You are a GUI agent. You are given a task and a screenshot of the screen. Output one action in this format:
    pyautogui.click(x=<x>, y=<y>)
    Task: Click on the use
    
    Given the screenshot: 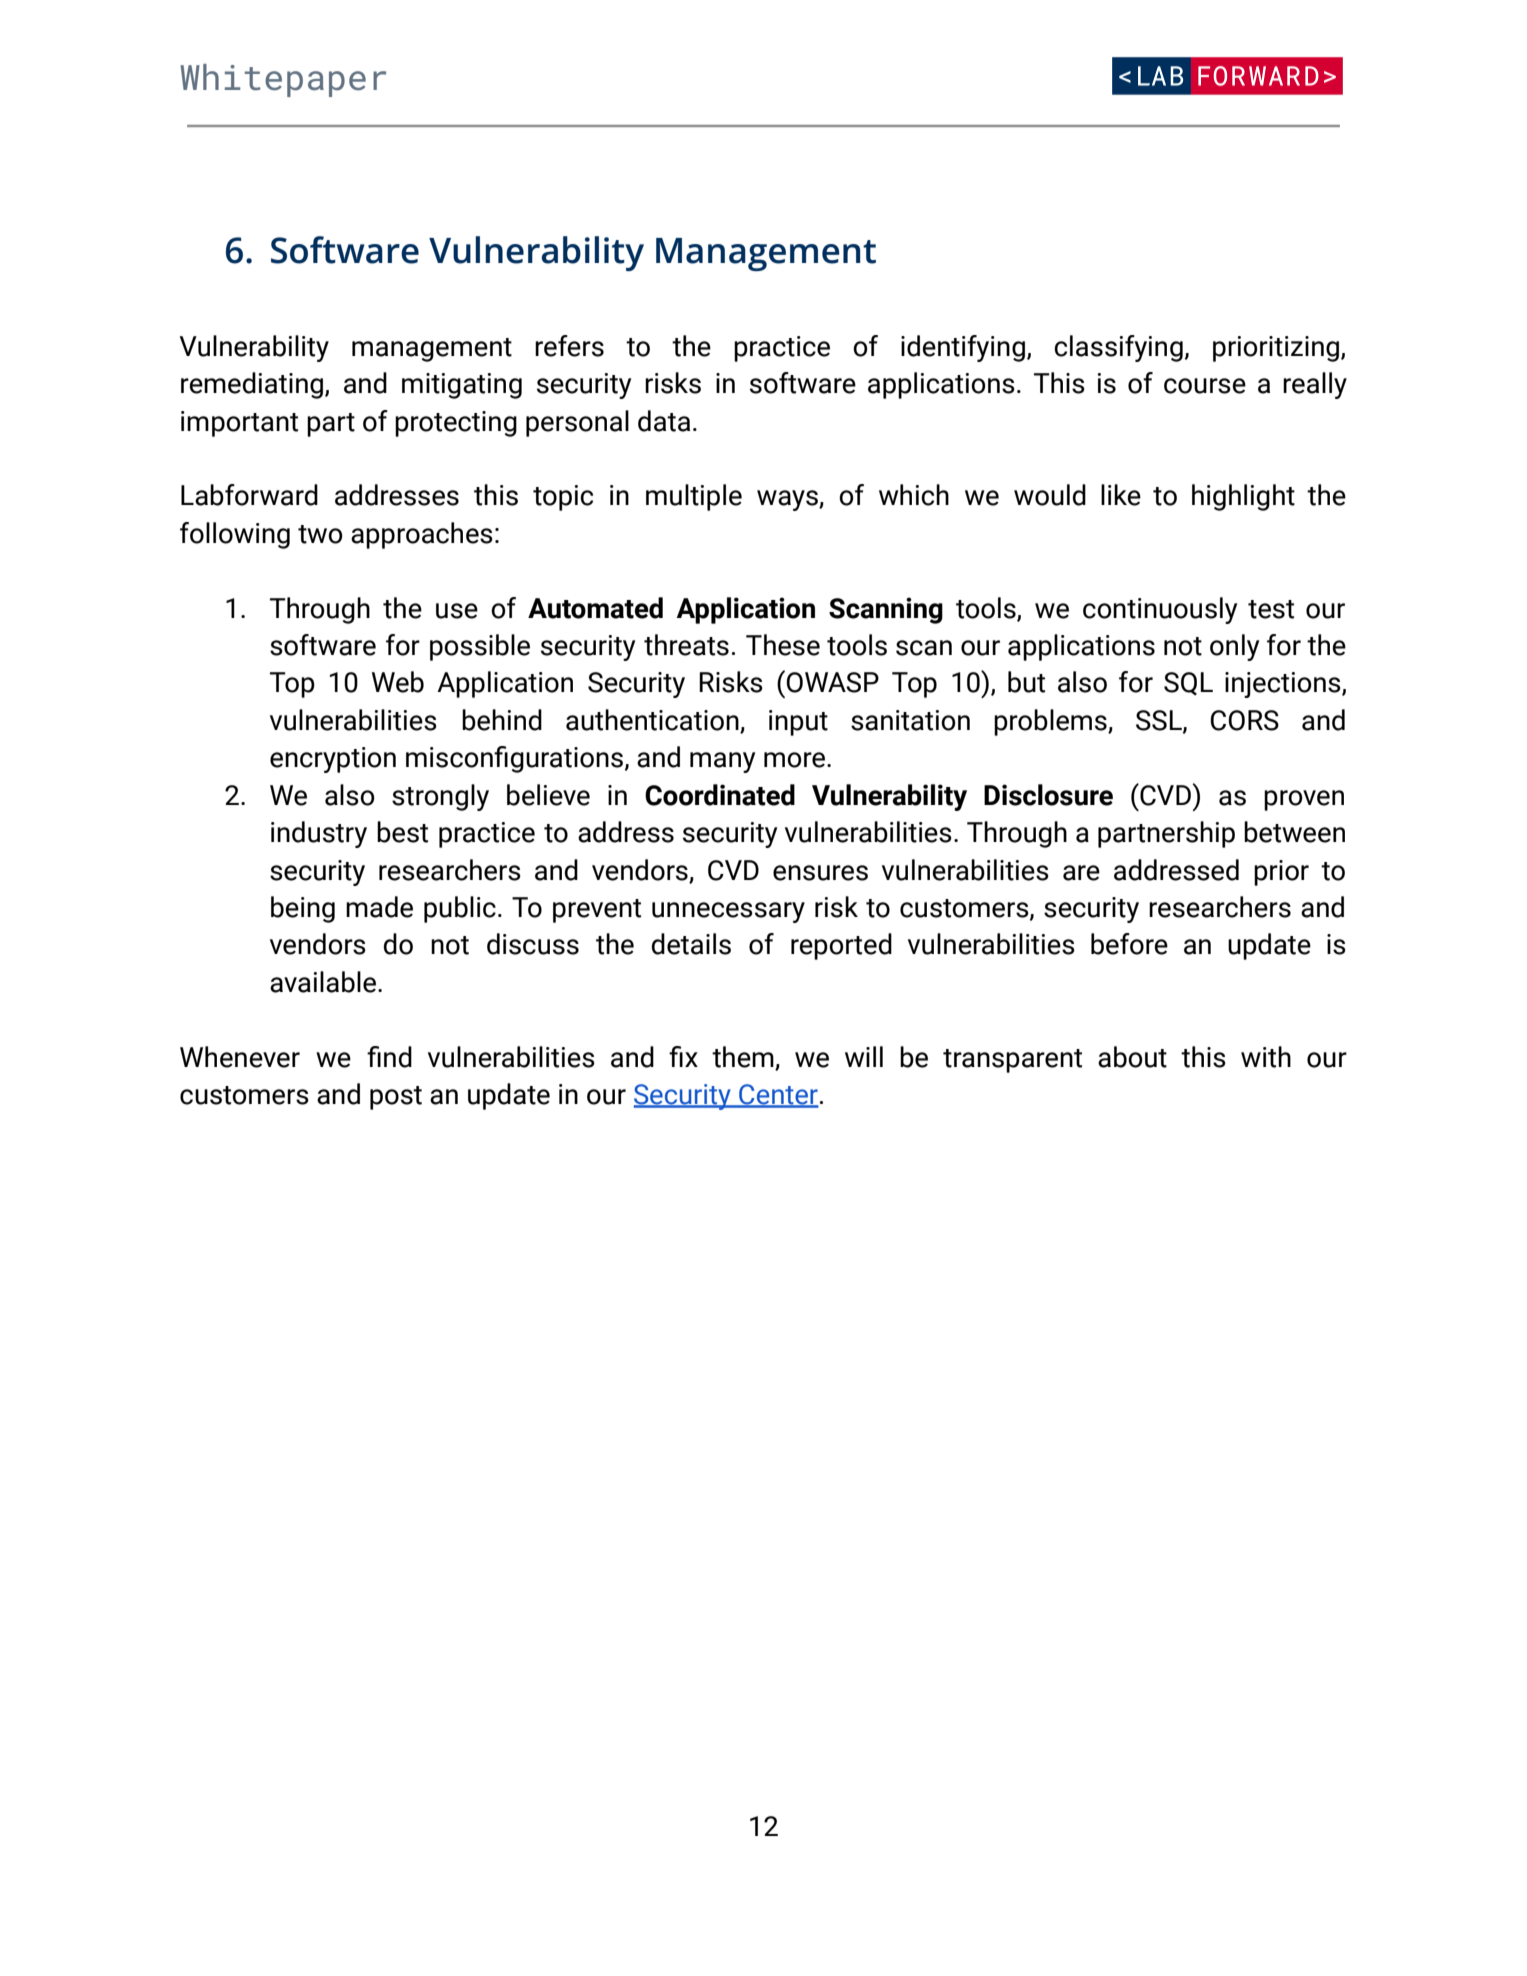 What is the action you would take?
    pyautogui.click(x=457, y=611)
